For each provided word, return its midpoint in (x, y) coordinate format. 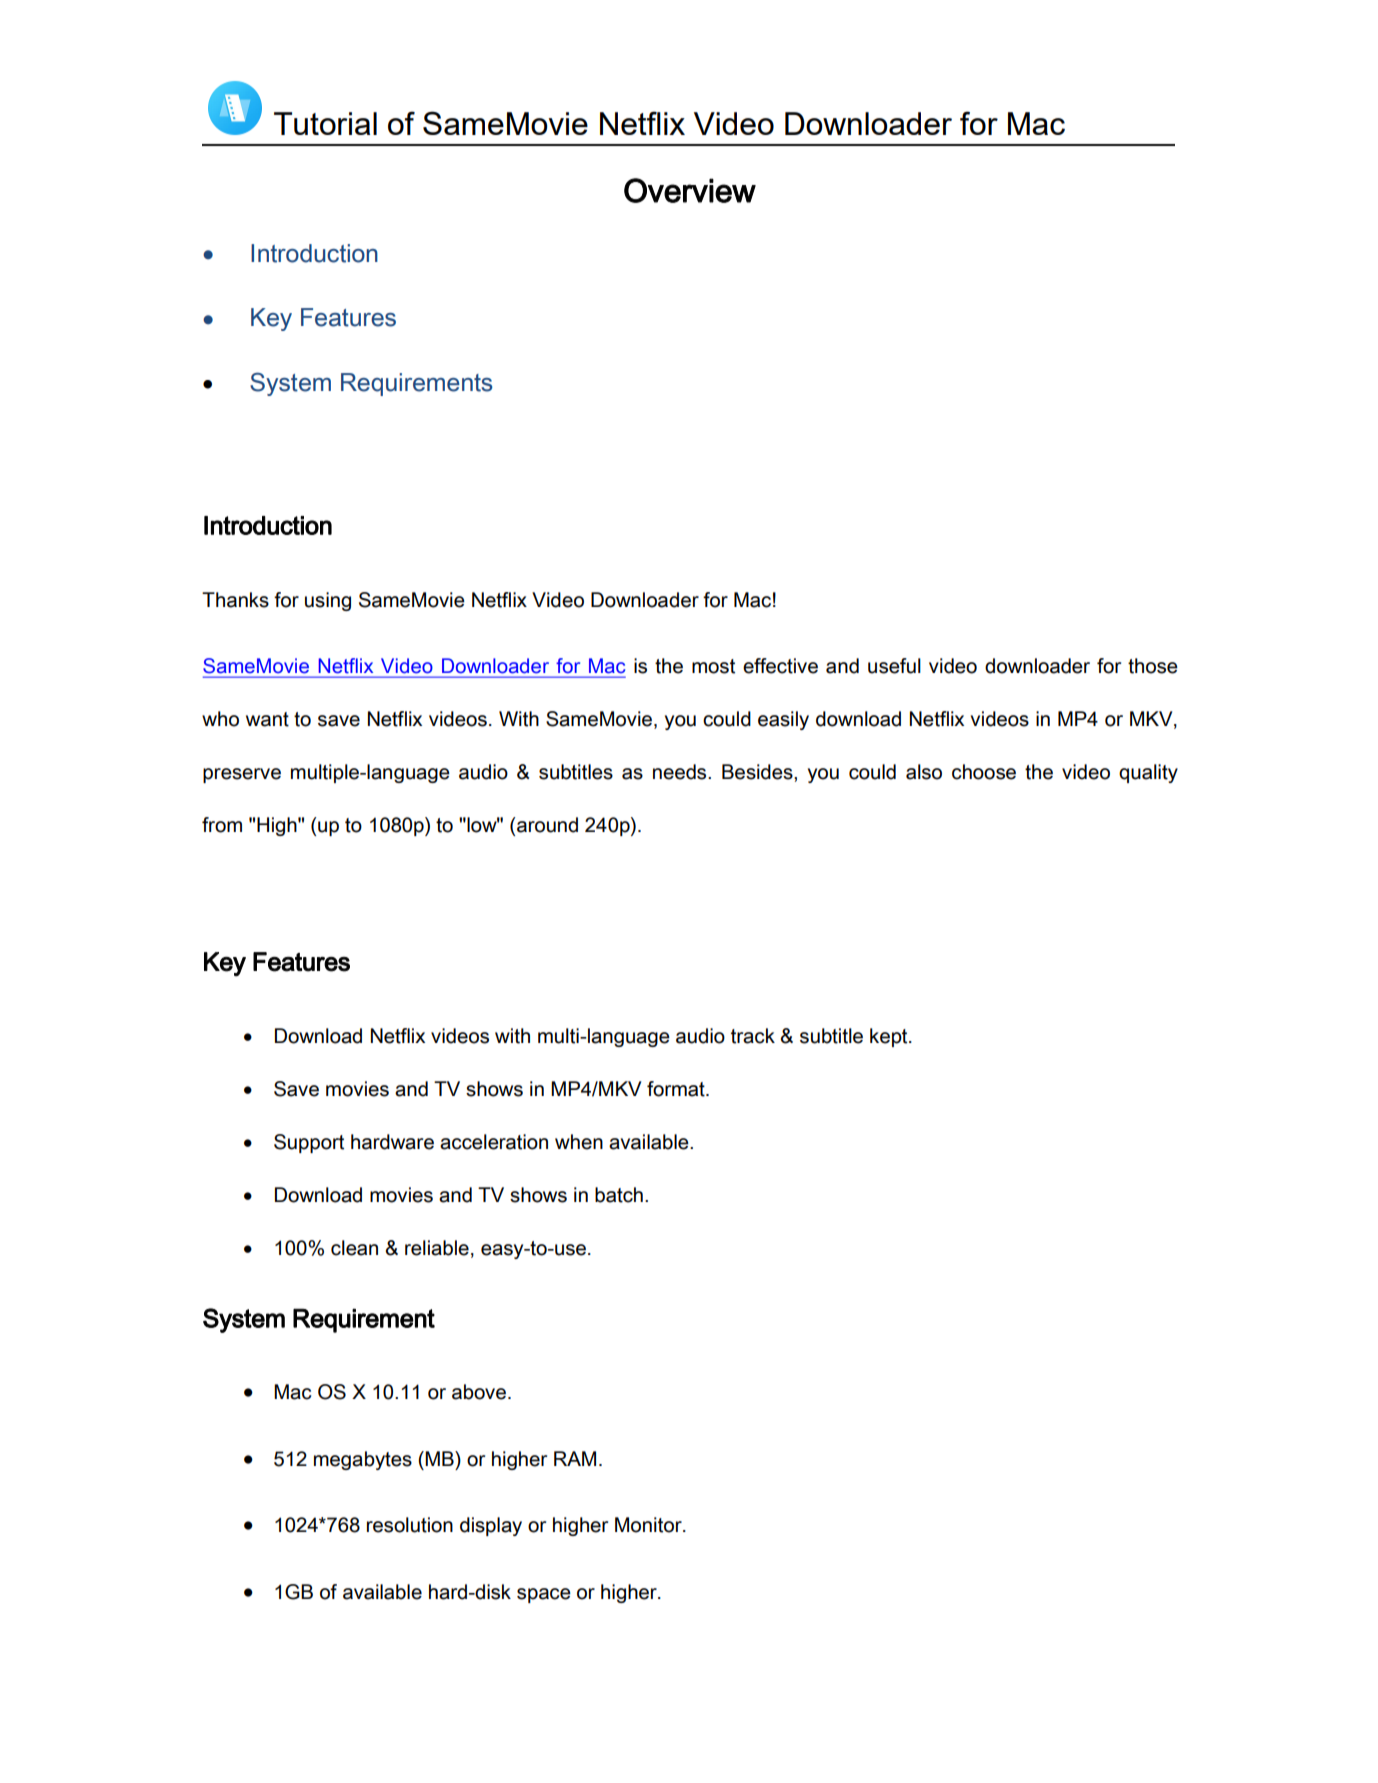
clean (354, 1248)
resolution (410, 1525)
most (713, 666)
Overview (690, 190)
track (753, 1036)
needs (681, 772)
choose (984, 772)
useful (894, 666)
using (328, 601)
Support (309, 1143)
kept (890, 1037)
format (677, 1089)
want (267, 719)
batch (619, 1195)
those (1153, 666)
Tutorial (325, 123)
